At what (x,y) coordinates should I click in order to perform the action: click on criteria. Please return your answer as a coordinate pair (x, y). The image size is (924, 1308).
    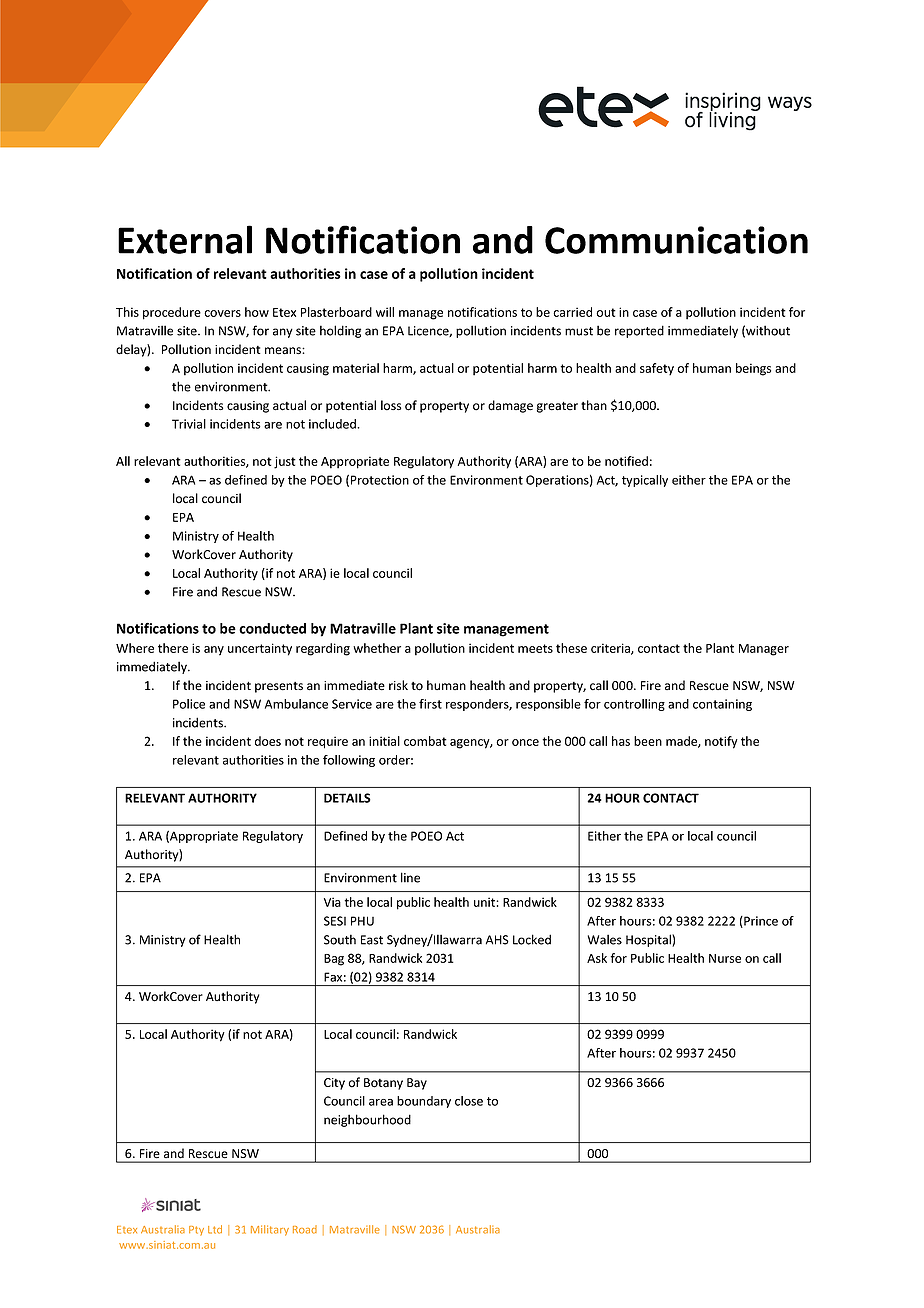
    Looking at the image, I should click on (611, 649).
